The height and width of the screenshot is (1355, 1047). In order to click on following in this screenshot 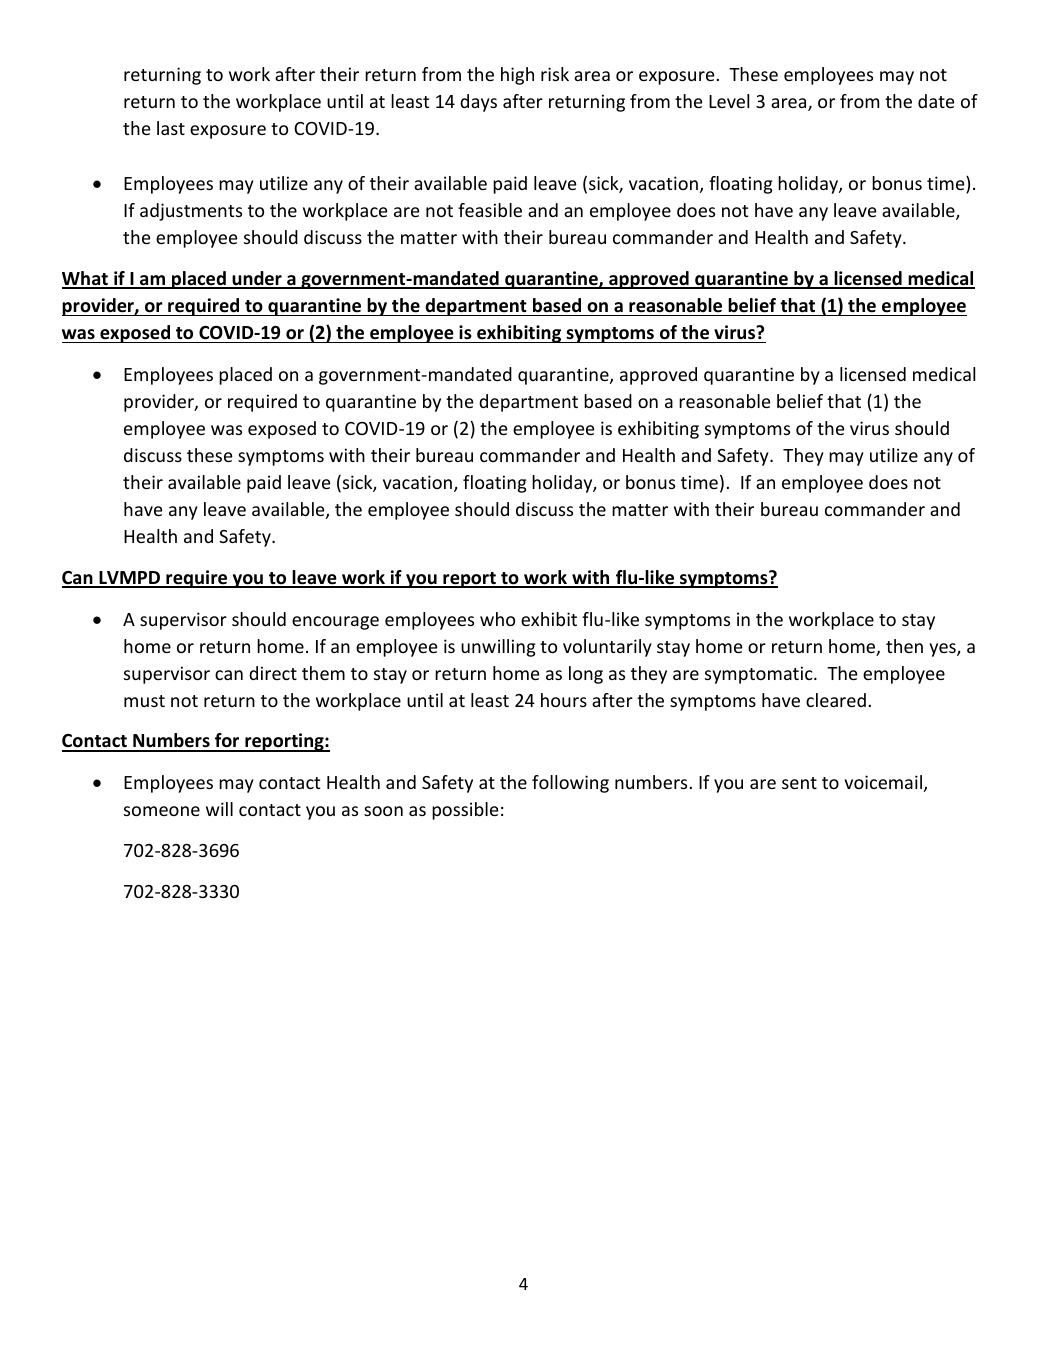, I will do `click(570, 784)`.
